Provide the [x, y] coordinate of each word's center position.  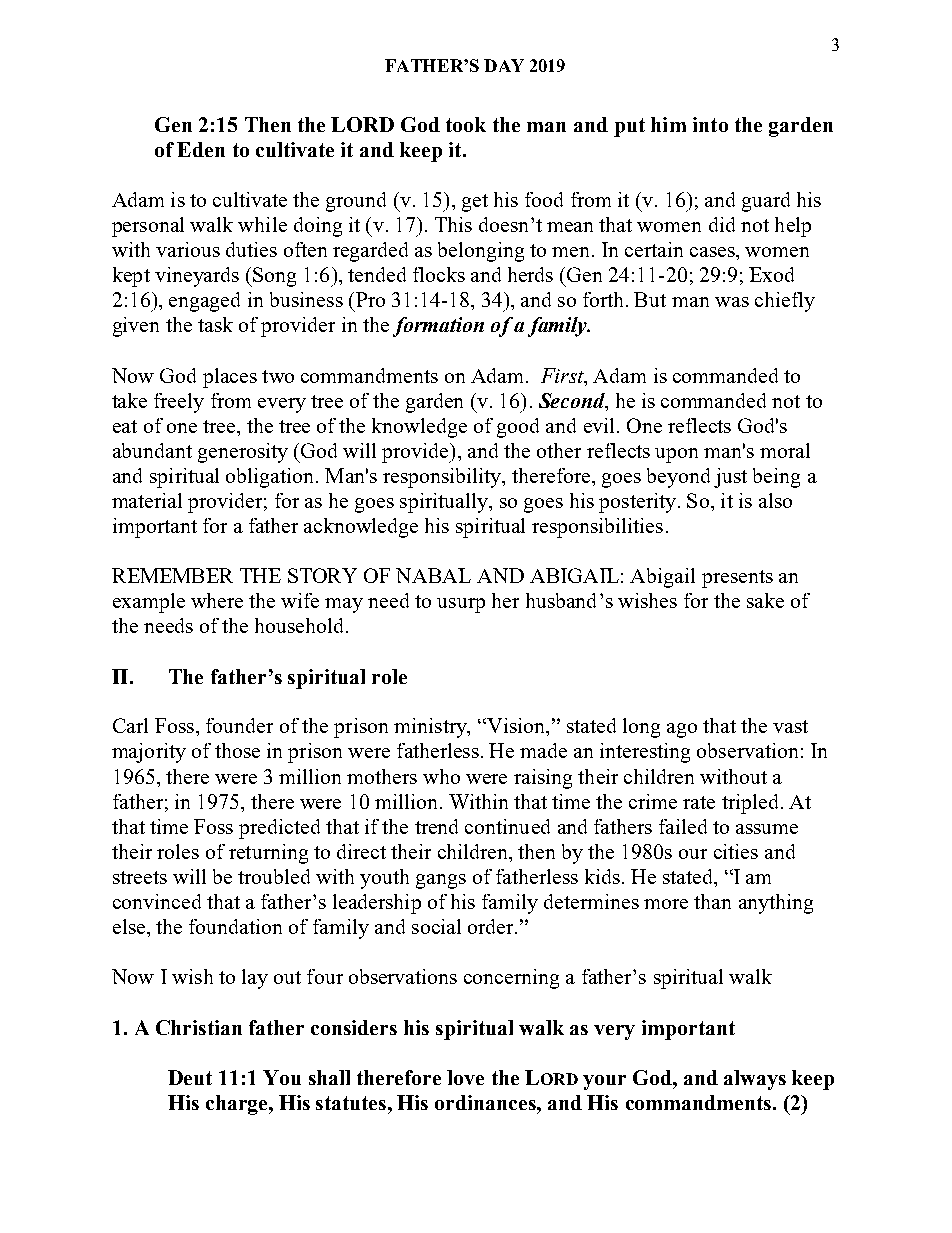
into [710, 124]
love [465, 1077]
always [755, 1080]
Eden [201, 149]
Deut [190, 1077]
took [466, 124]
